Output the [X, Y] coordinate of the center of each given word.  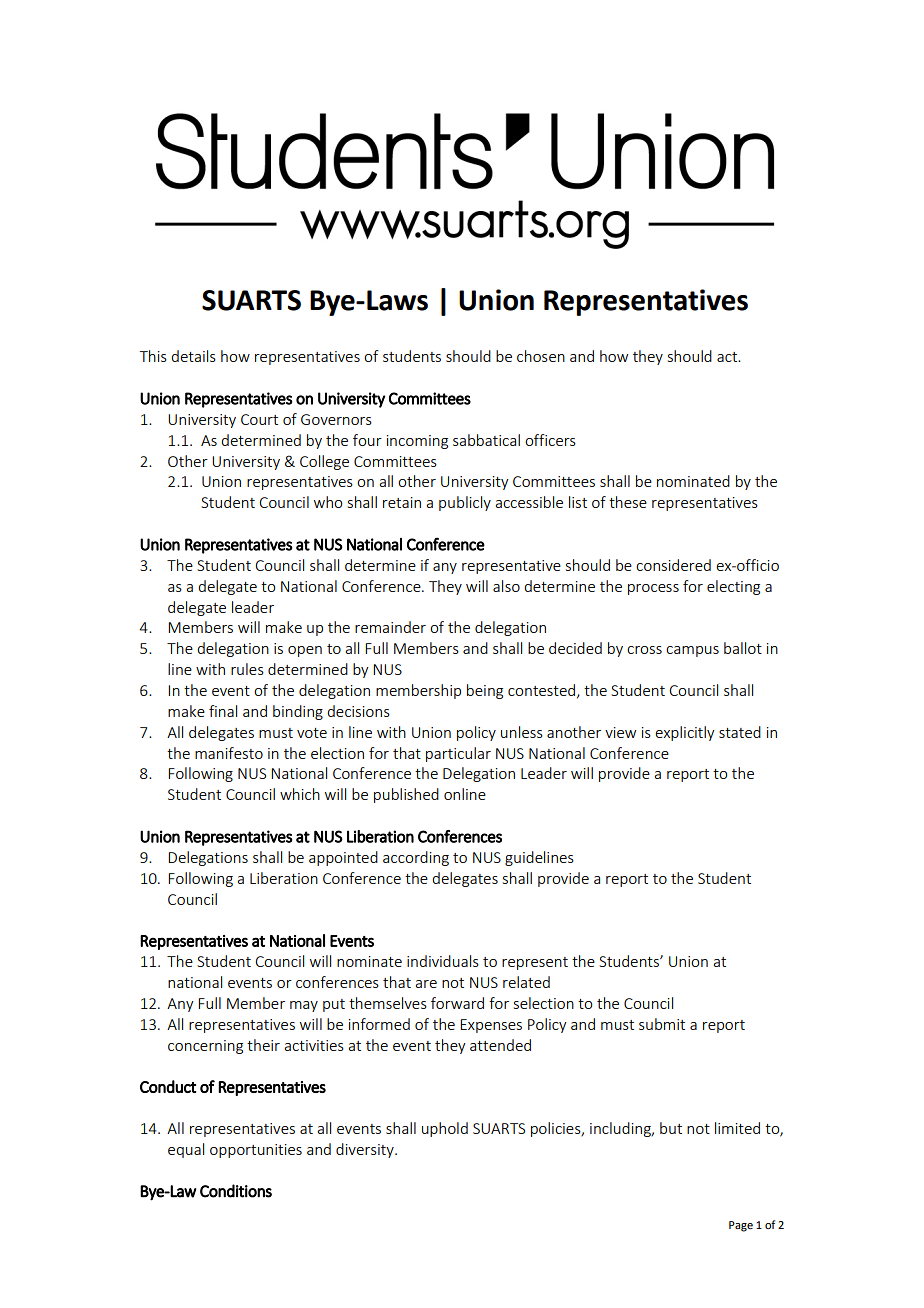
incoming [417, 442]
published [406, 795]
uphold [445, 1129]
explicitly [685, 733]
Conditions [236, 1191]
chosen [541, 356]
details [193, 356]
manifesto [229, 753]
